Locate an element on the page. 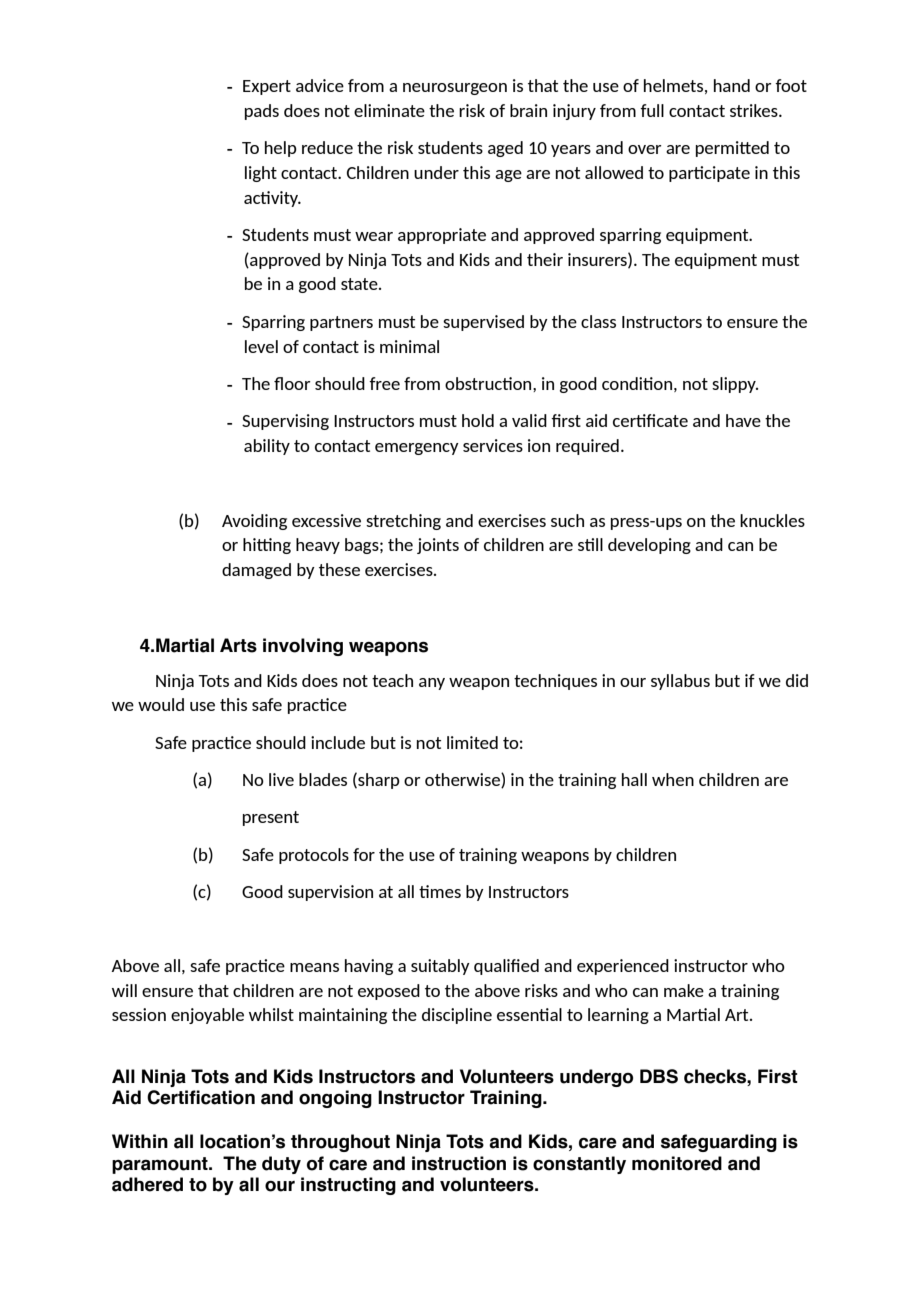 The width and height of the image is (924, 1308). pads is located at coordinates (262, 112).
